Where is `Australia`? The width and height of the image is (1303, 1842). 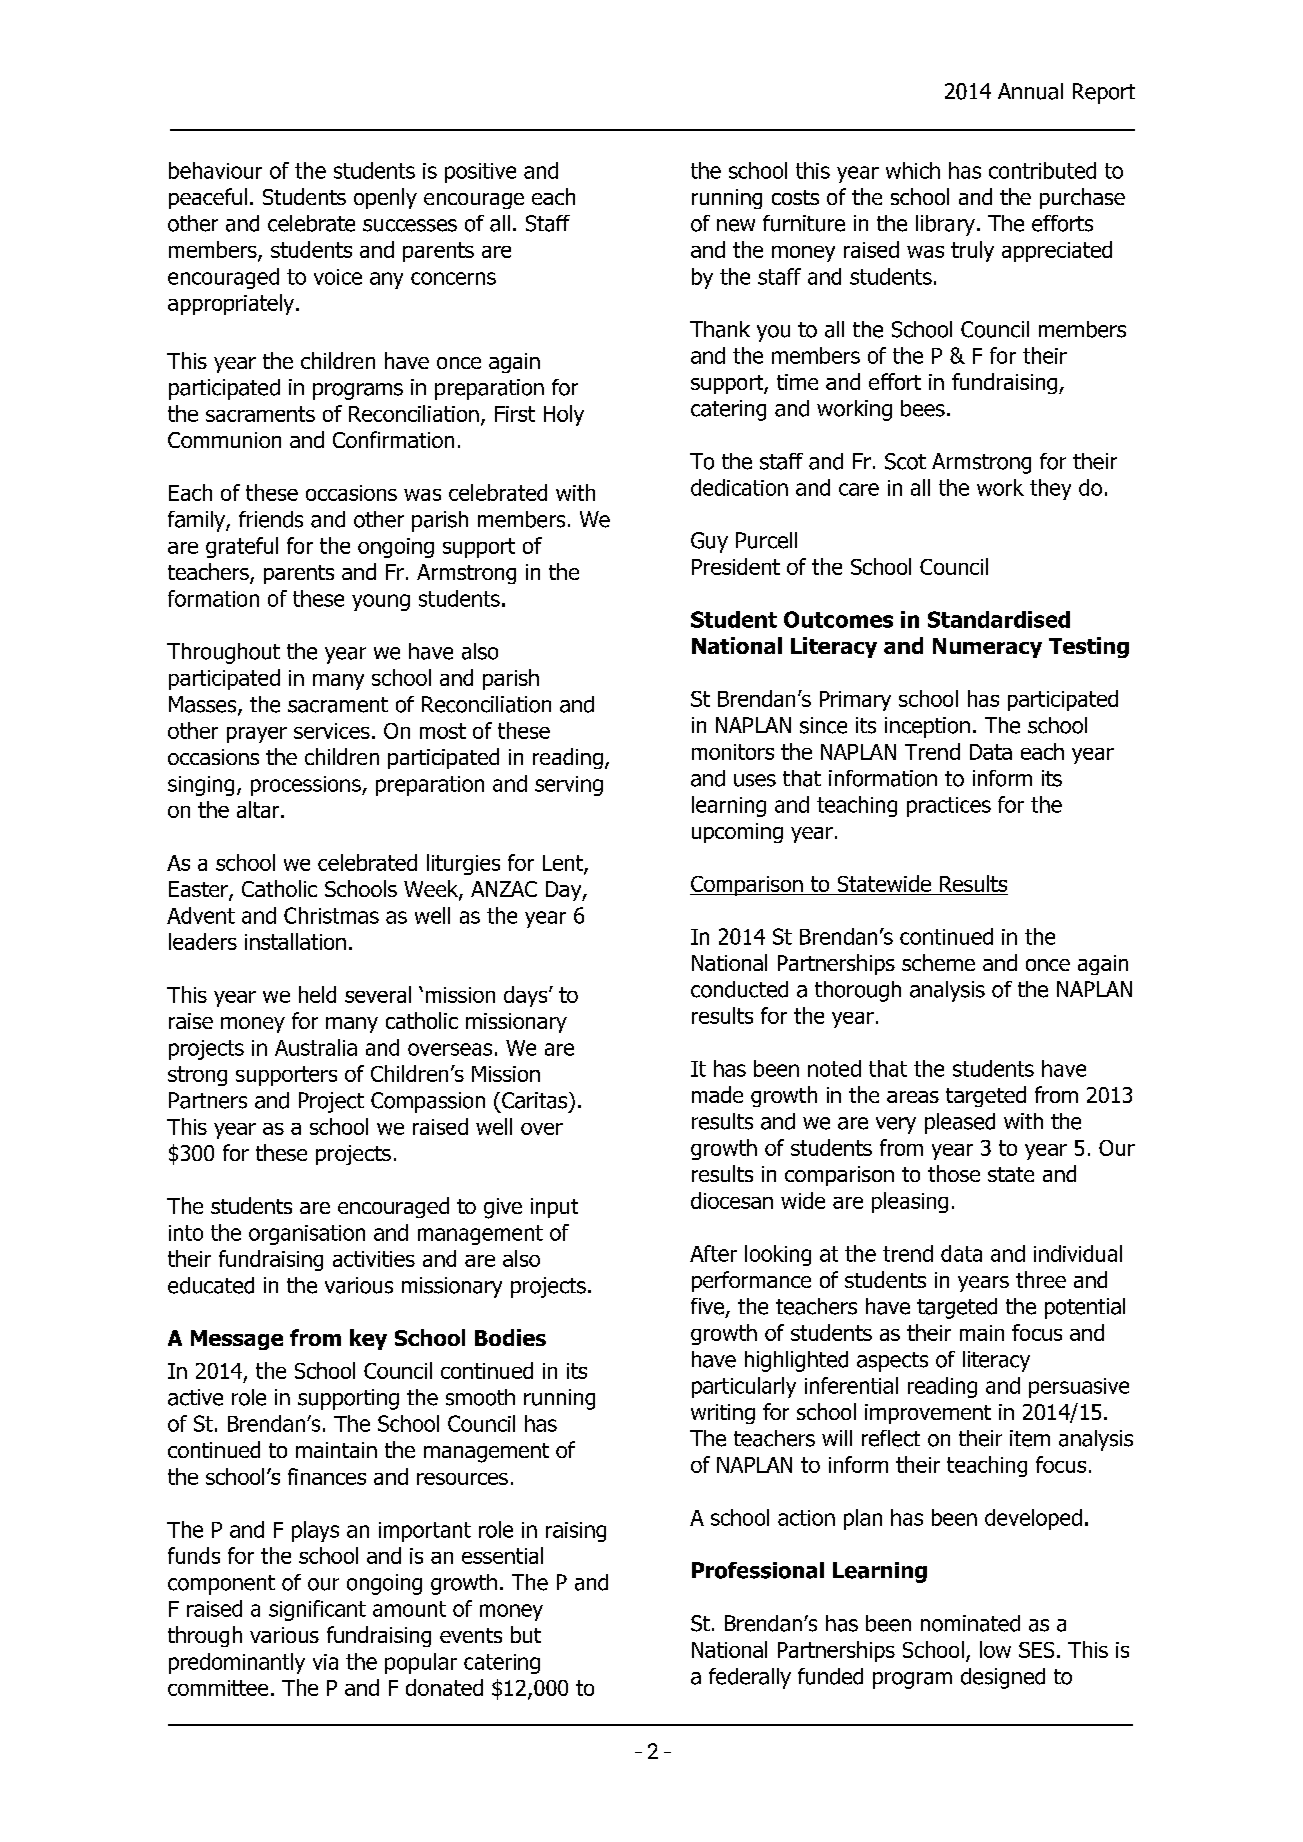 Australia is located at coordinates (316, 1047).
